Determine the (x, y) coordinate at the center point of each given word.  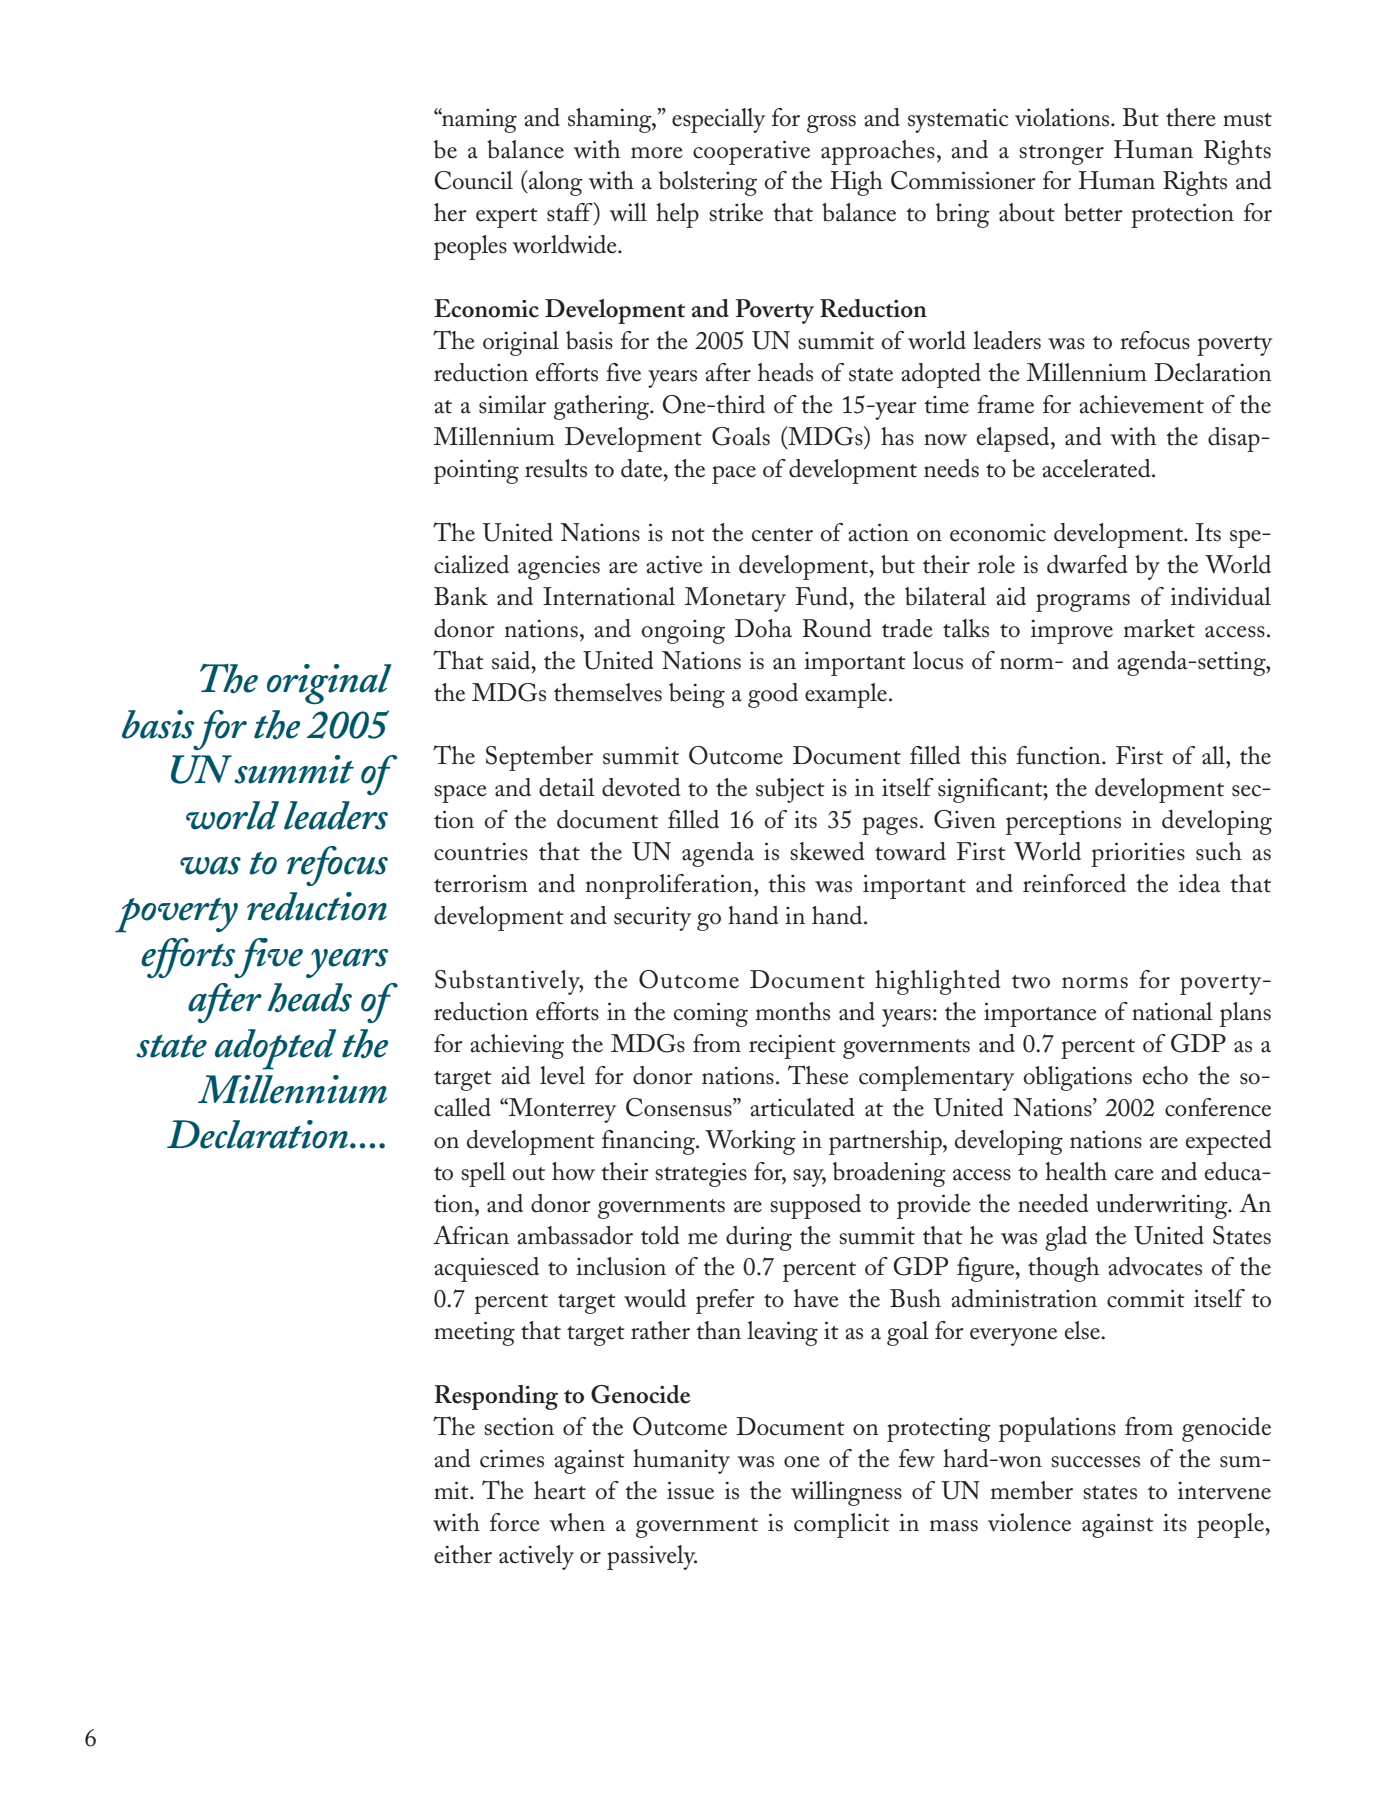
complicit (842, 1525)
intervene (1224, 1491)
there (1191, 117)
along (555, 183)
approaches (878, 152)
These (818, 1075)
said (512, 660)
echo (1165, 1075)
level (562, 1075)
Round (837, 628)
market (1159, 628)
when (577, 1522)
